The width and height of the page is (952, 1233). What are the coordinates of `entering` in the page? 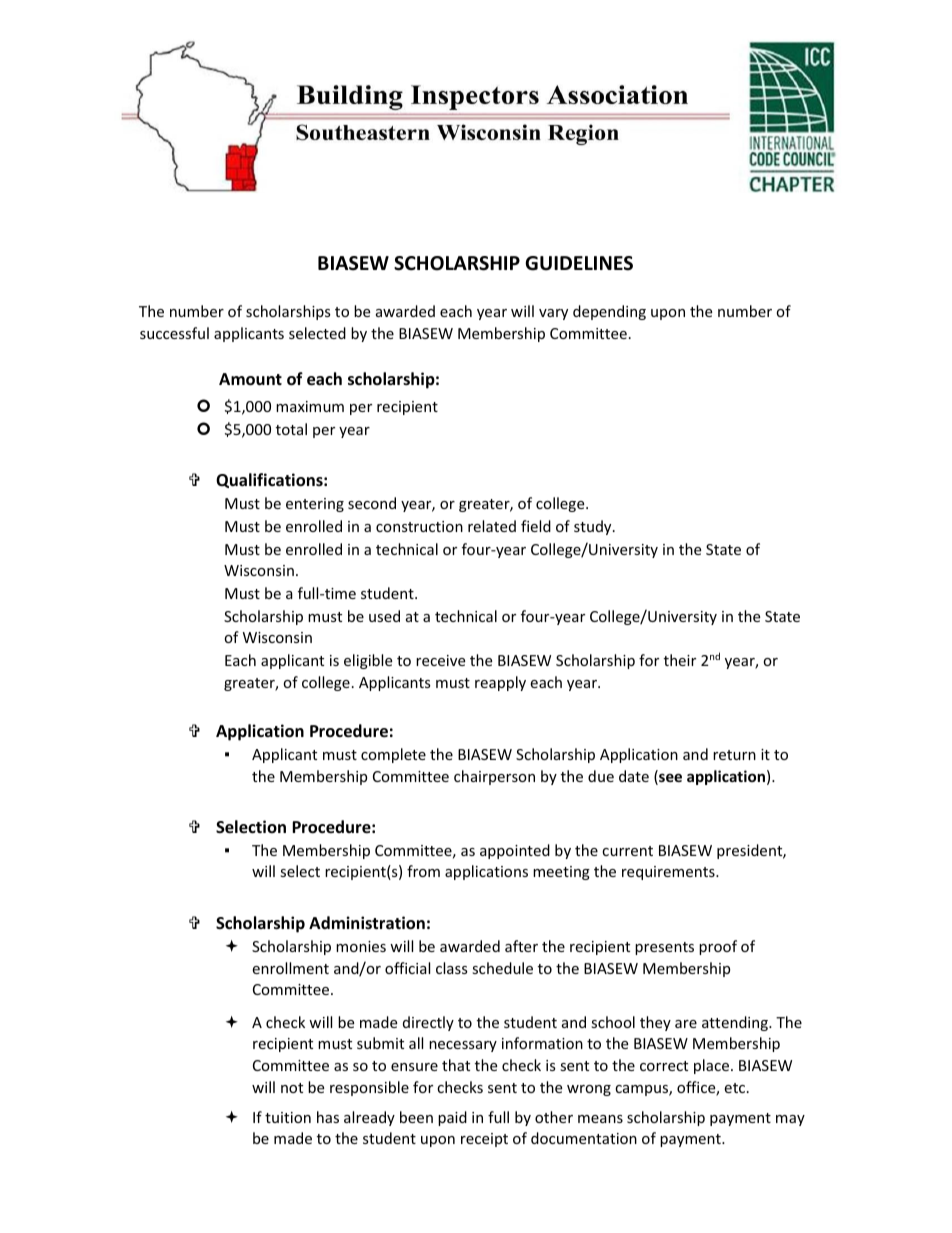 It's located at (315, 505).
